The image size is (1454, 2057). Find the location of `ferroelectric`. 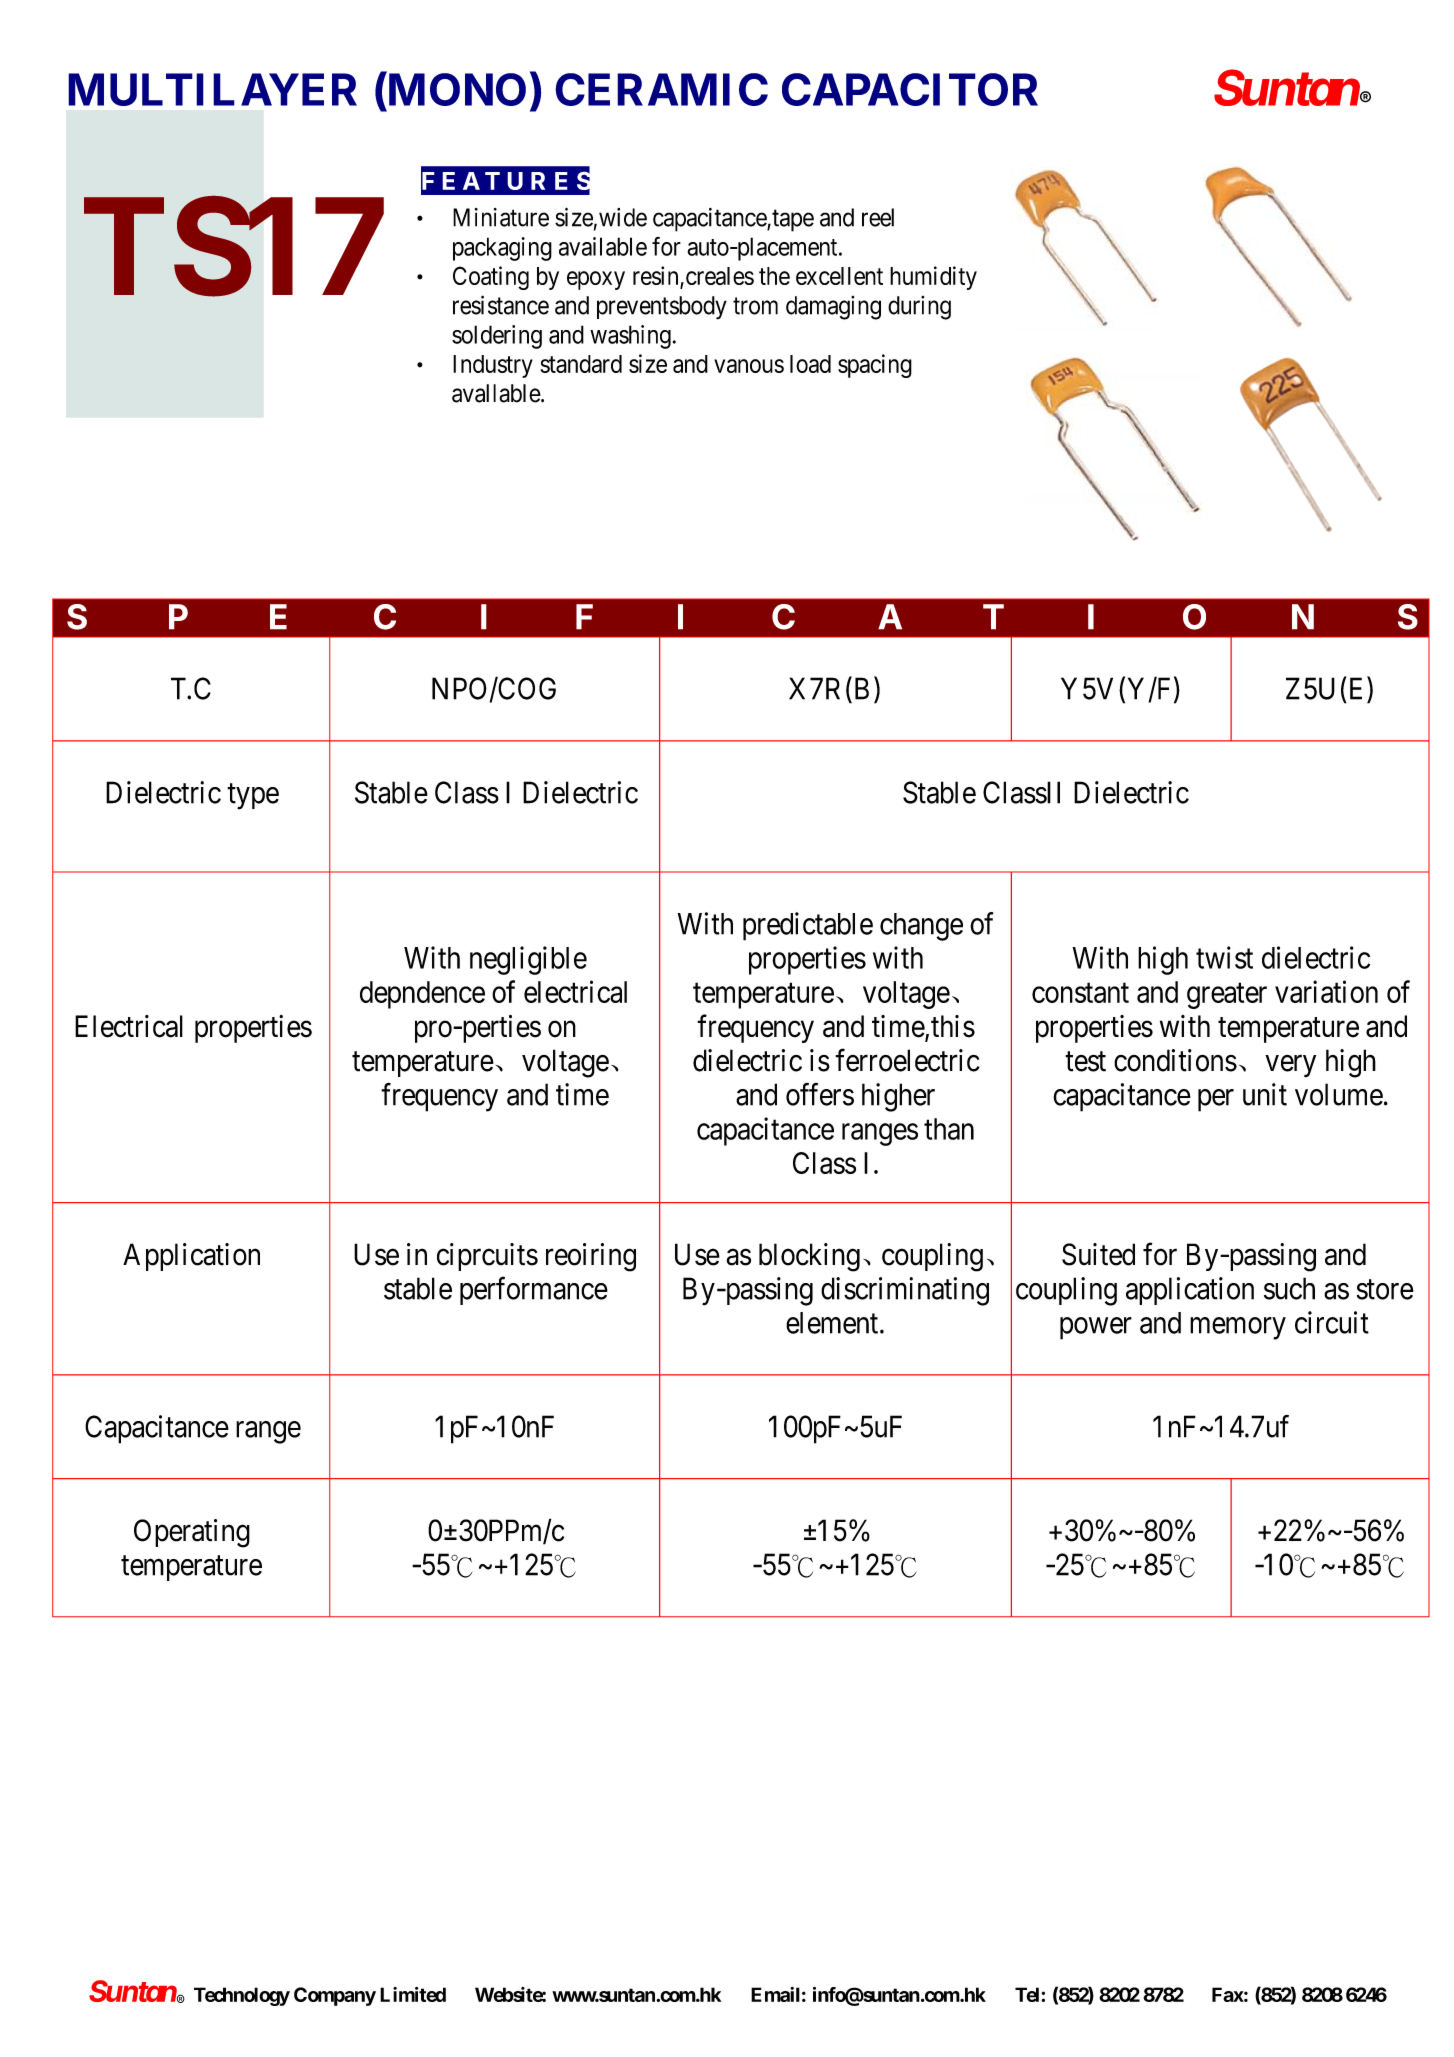

ferroelectric is located at coordinates (907, 1060).
